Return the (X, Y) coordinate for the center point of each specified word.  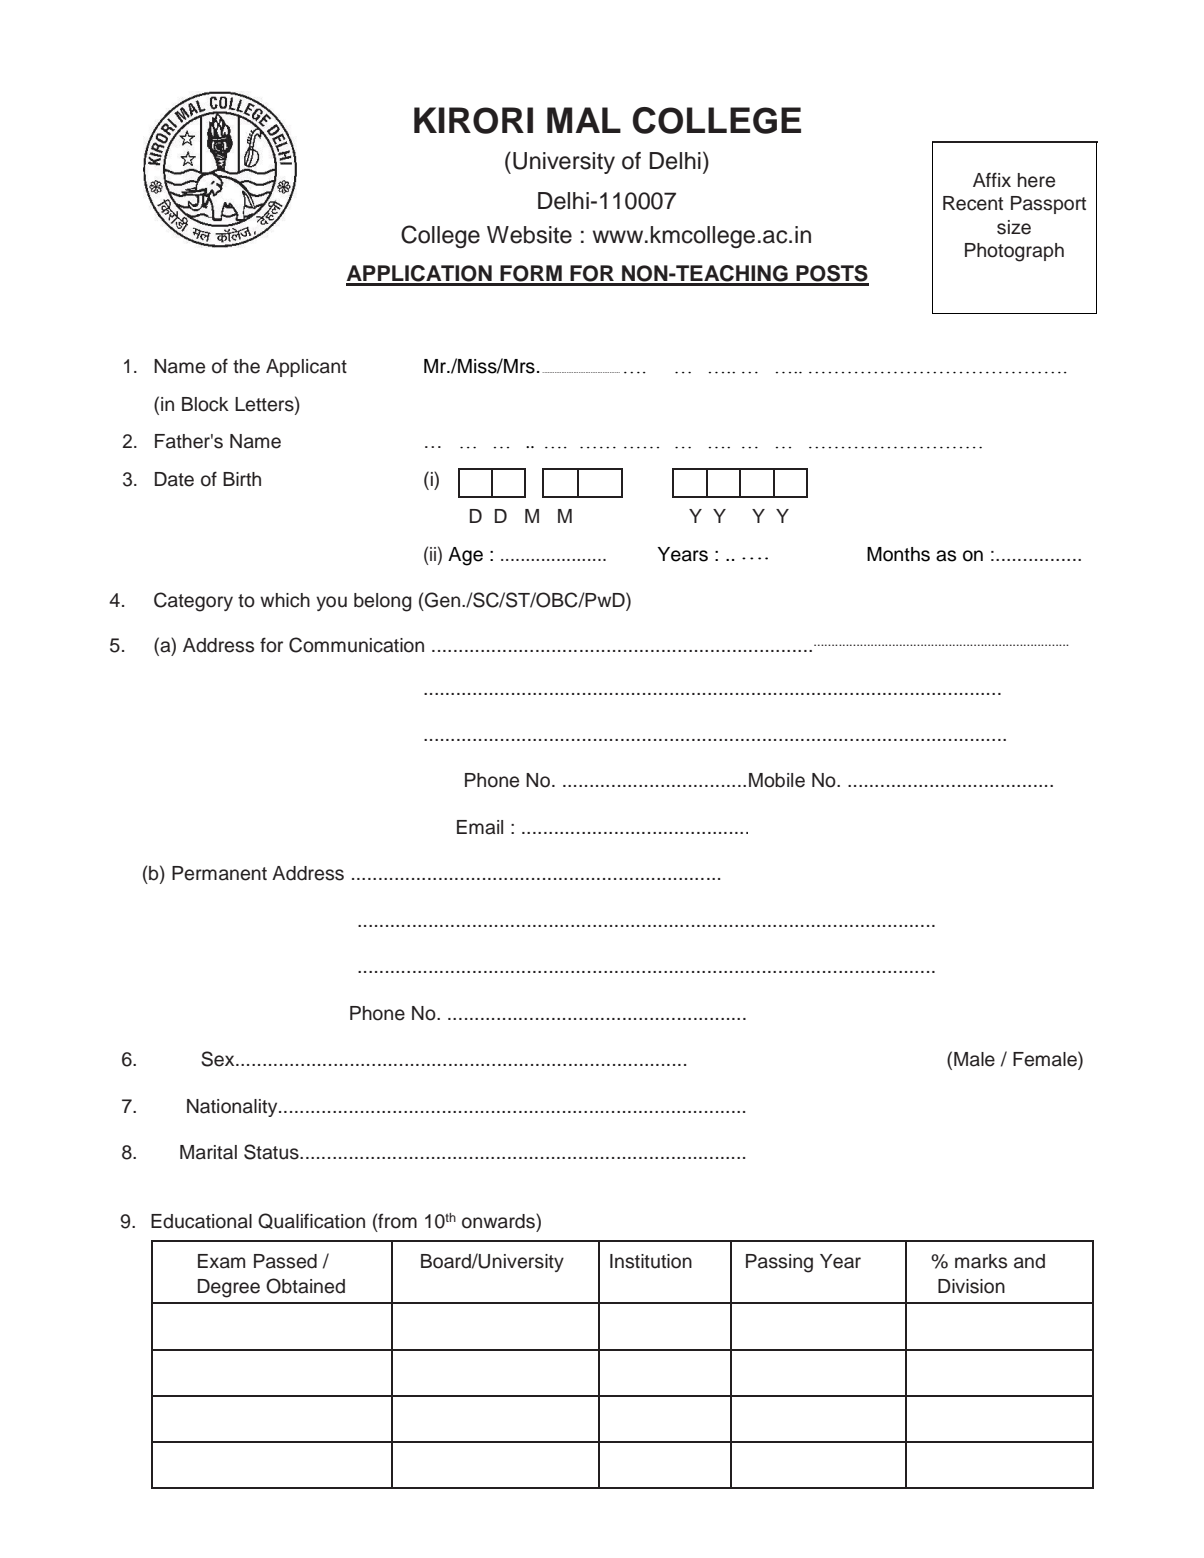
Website (529, 235)
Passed (285, 1261)
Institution (651, 1261)
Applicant (306, 368)
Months (898, 554)
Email (480, 827)
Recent (973, 203)
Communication (356, 645)
